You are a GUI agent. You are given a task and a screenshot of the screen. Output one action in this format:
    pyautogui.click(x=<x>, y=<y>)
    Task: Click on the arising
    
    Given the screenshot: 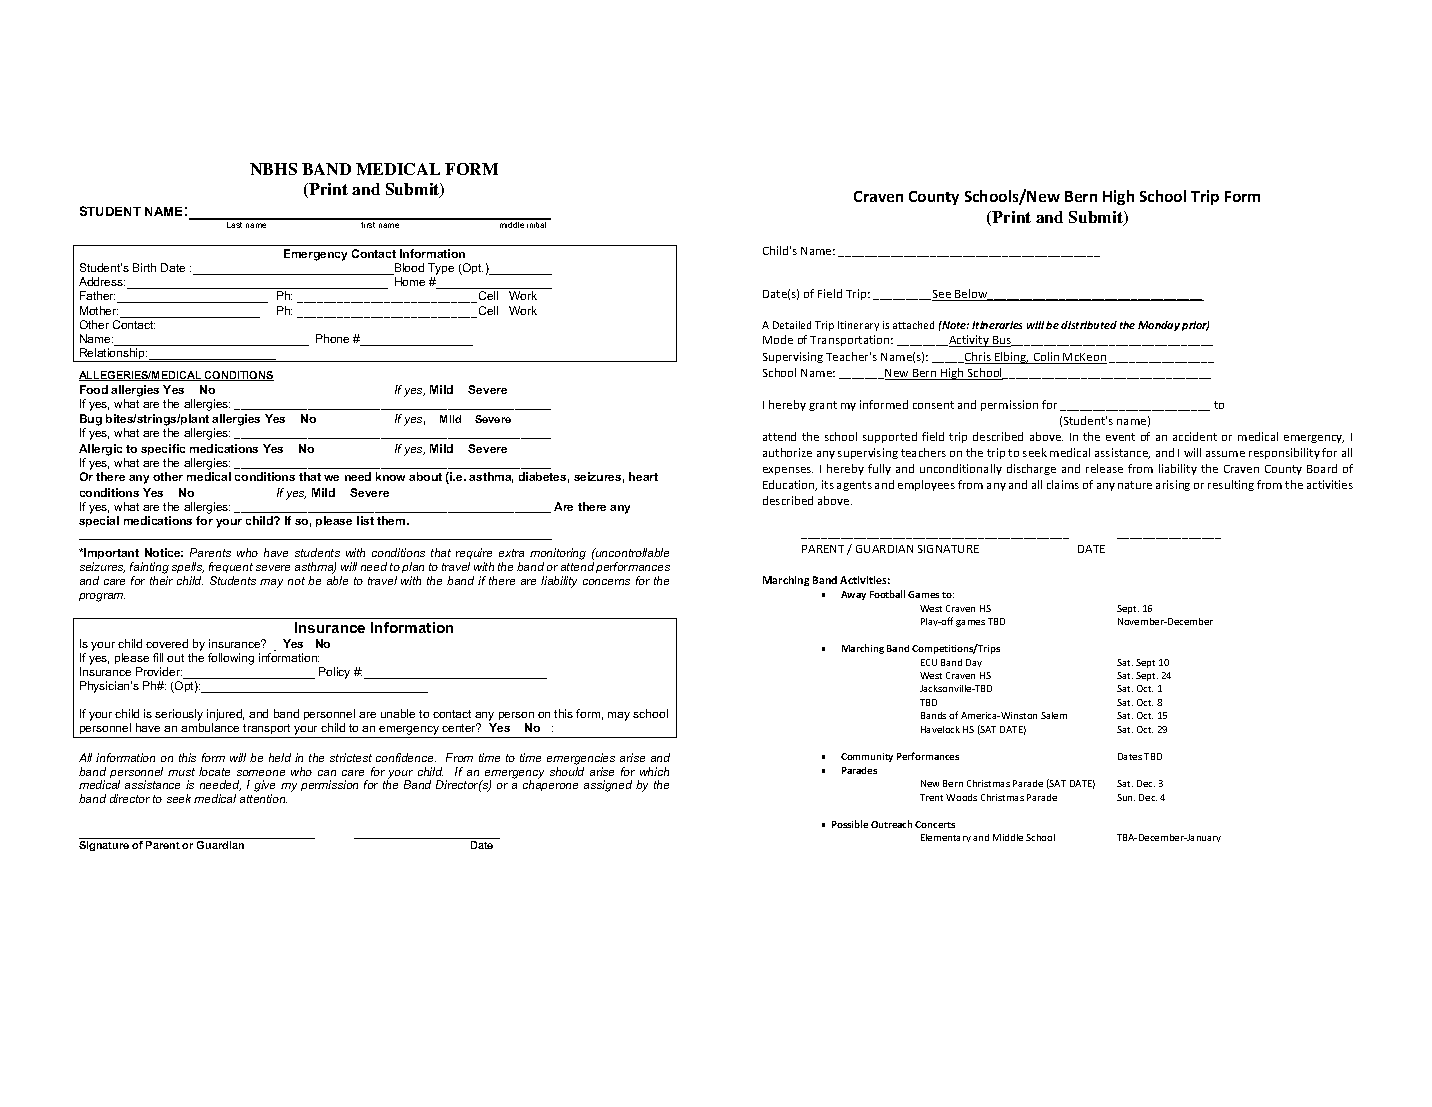 What is the action you would take?
    pyautogui.click(x=1173, y=485)
